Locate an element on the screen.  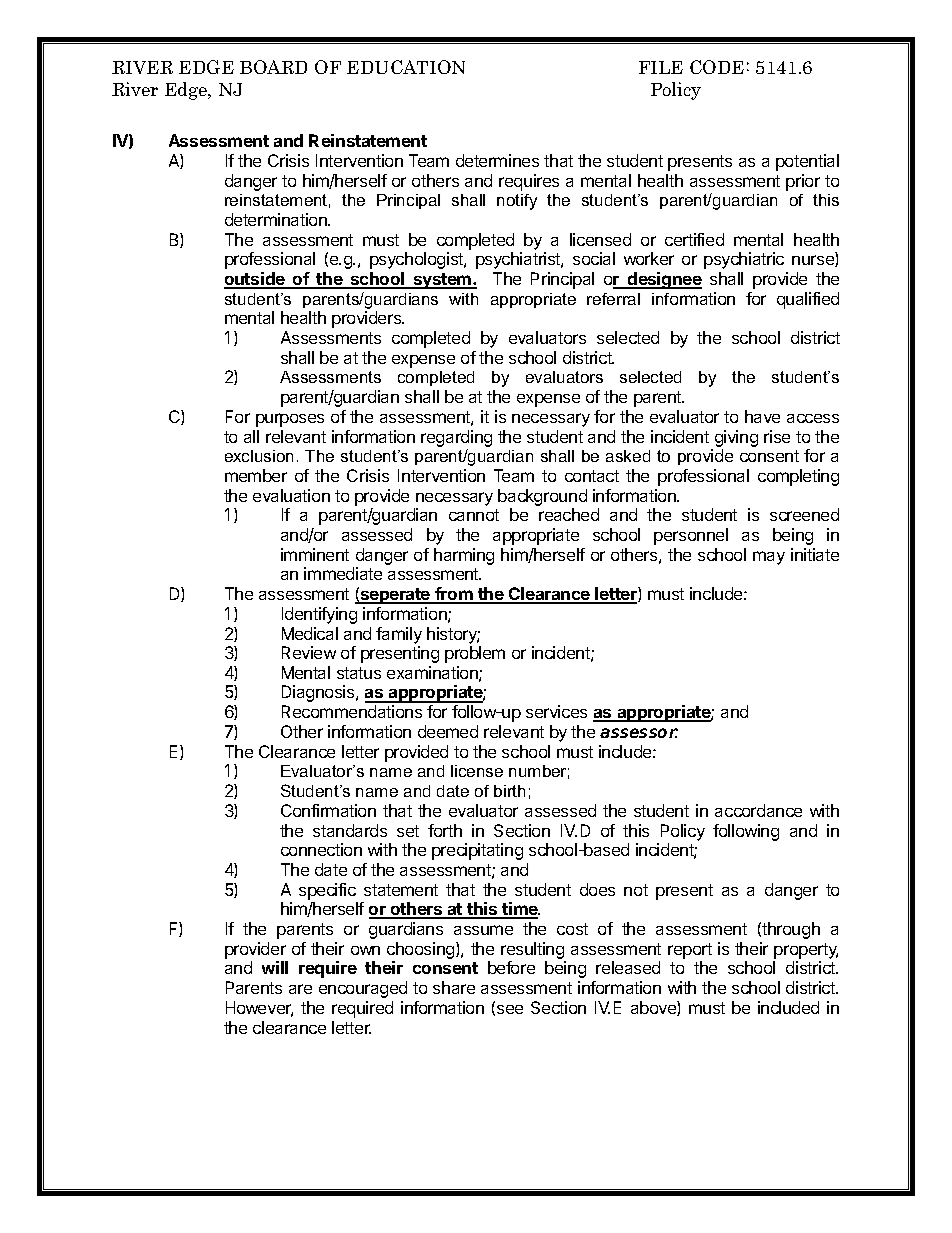
outside is located at coordinates (255, 280).
